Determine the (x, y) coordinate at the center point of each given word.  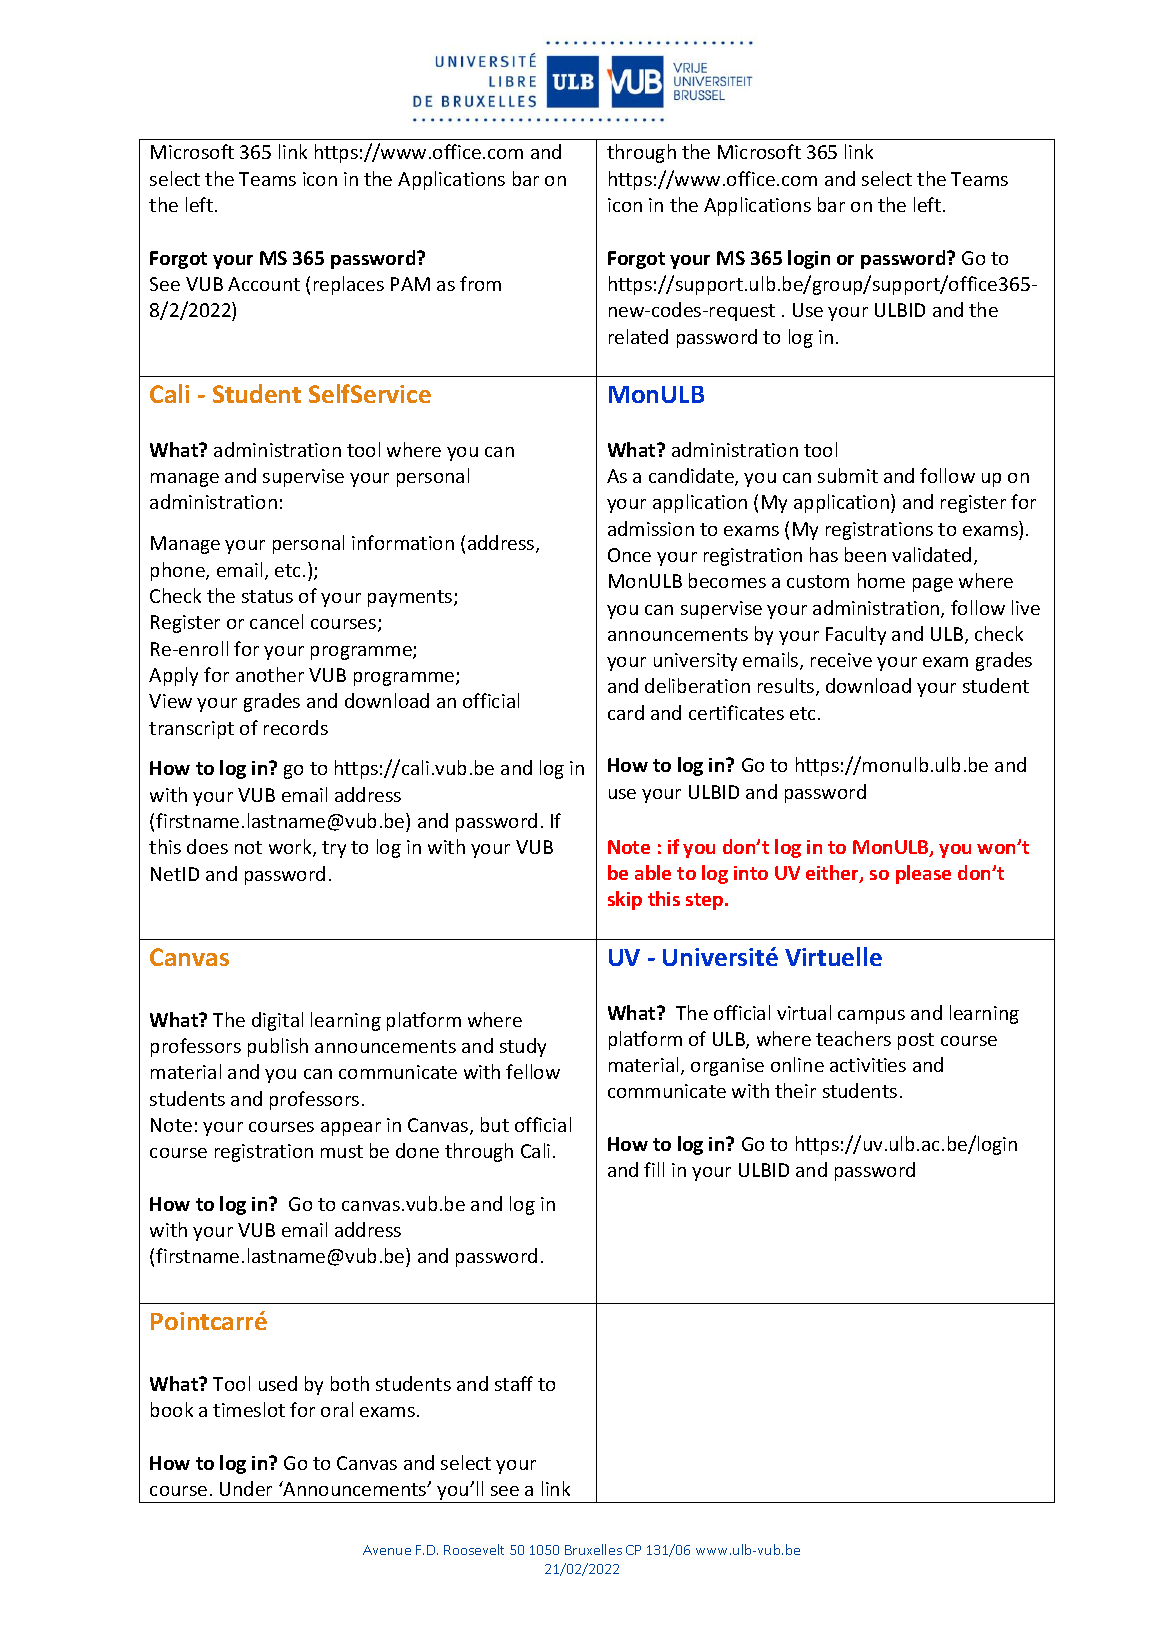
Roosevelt (474, 1549)
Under (246, 1488)
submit (848, 475)
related (638, 336)
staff (514, 1383)
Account (264, 284)
